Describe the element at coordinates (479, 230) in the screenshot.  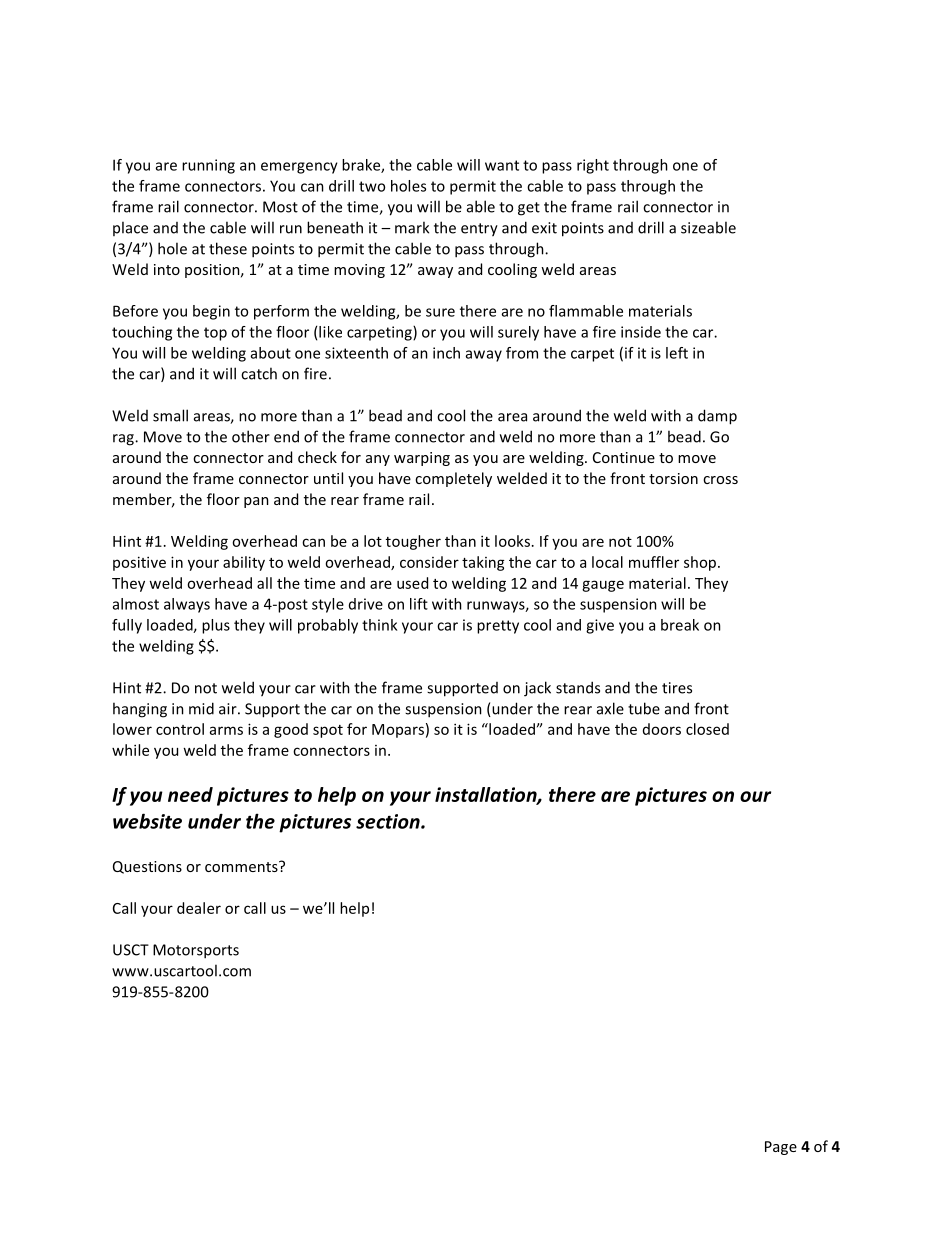
I see `entry` at that location.
